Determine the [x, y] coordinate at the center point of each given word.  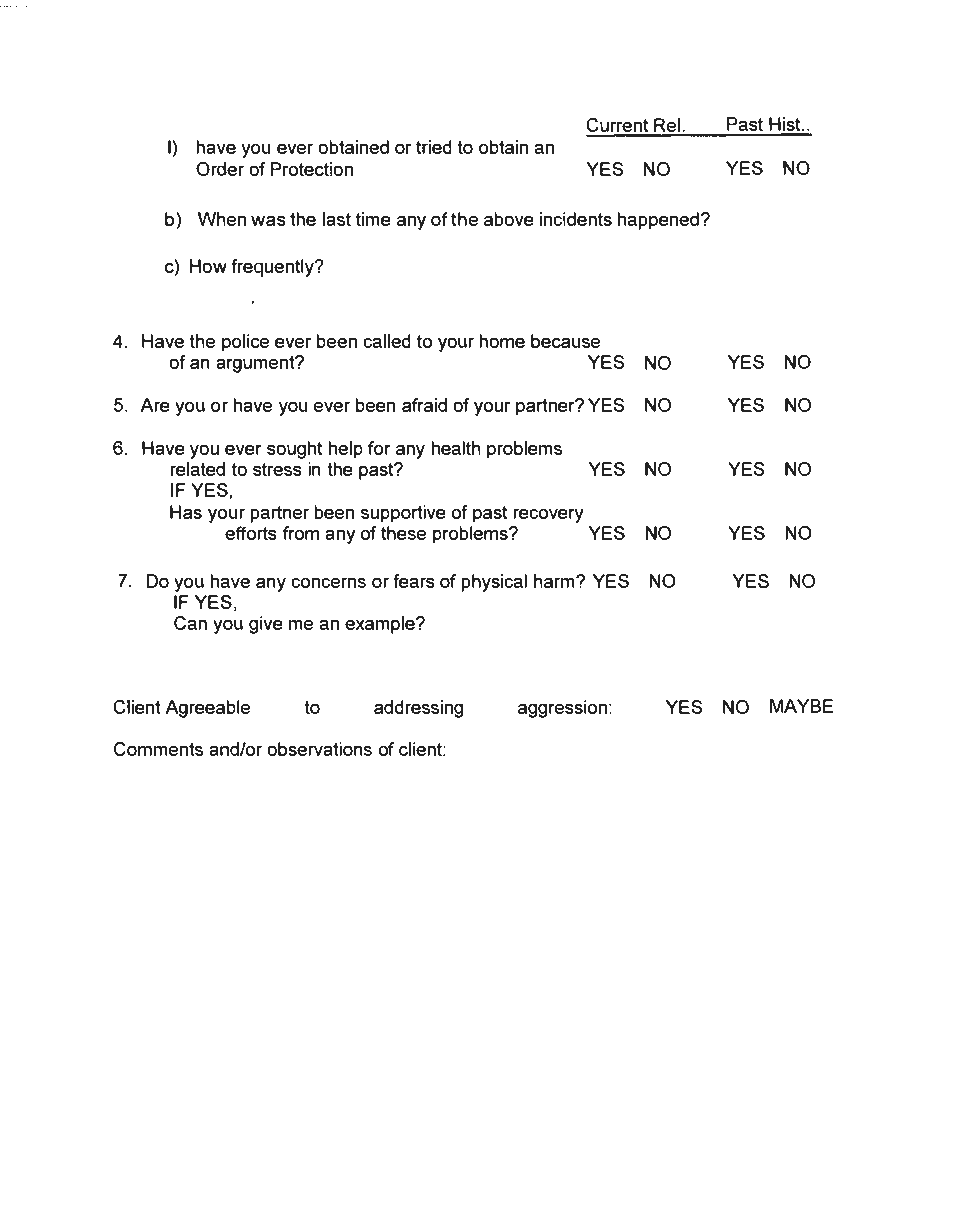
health [456, 448]
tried [434, 147]
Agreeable [208, 709]
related [198, 469]
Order [220, 168]
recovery [548, 515]
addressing [418, 709]
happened [658, 221]
